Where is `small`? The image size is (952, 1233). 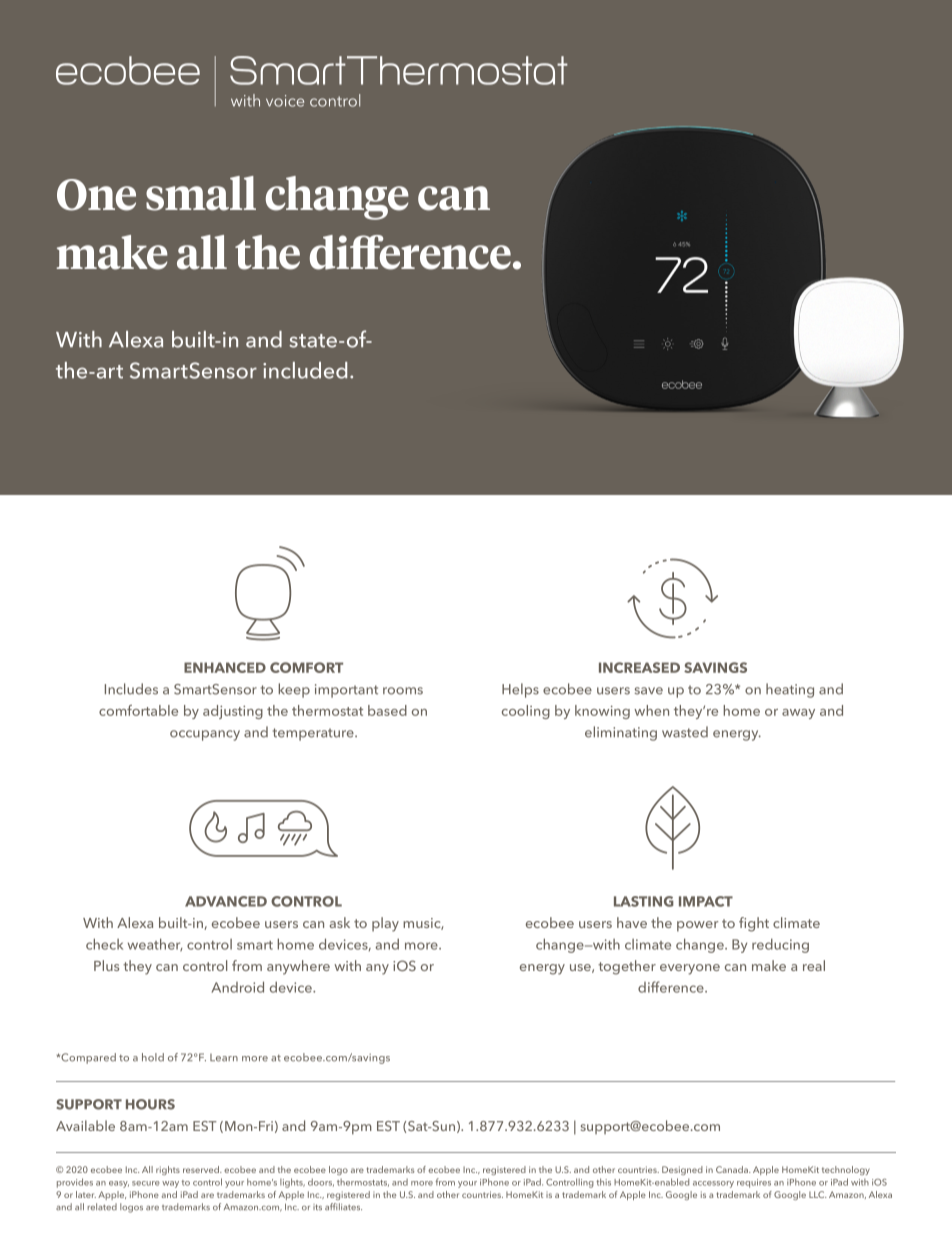
small is located at coordinates (201, 193).
